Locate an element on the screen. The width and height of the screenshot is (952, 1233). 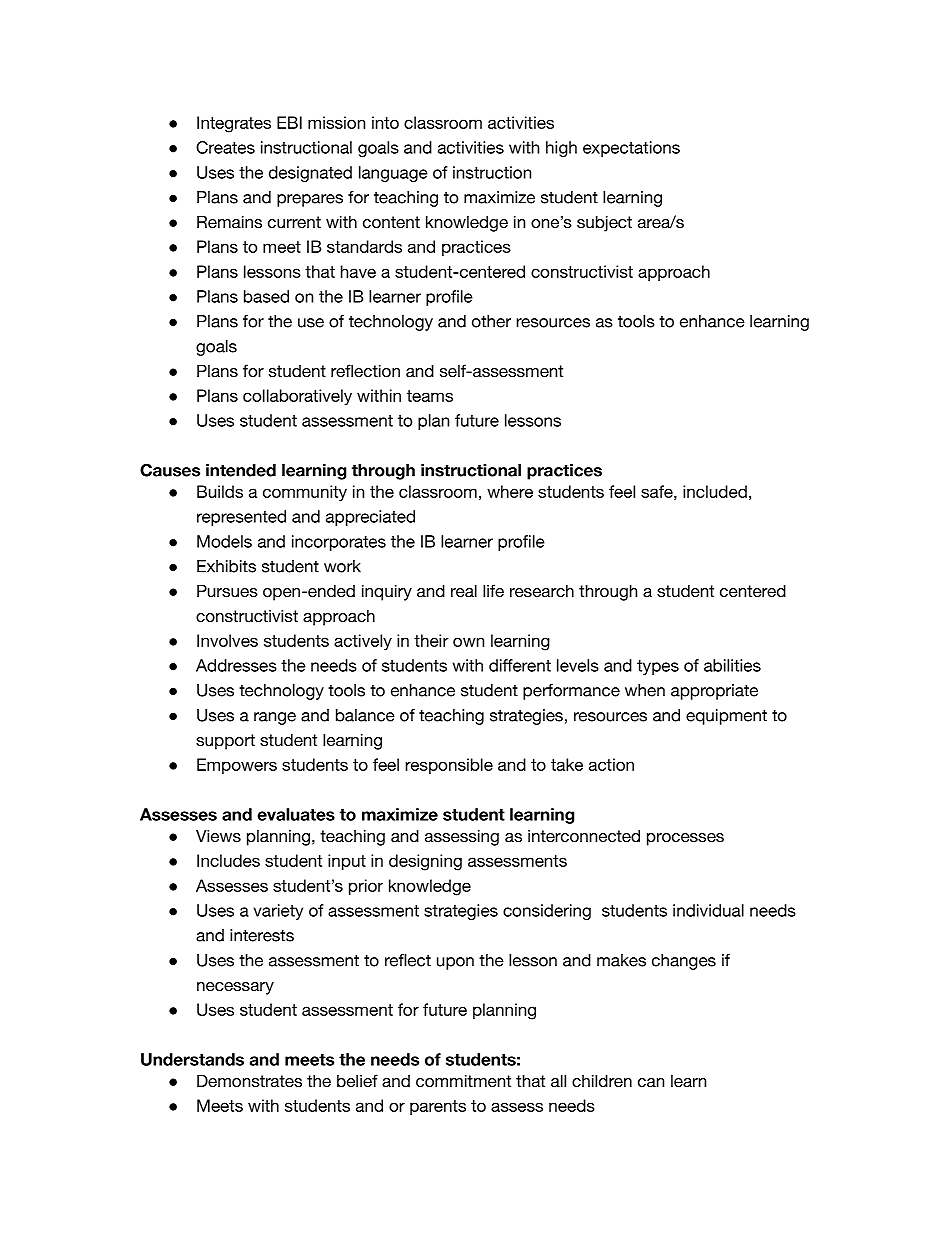
expectations is located at coordinates (631, 149).
